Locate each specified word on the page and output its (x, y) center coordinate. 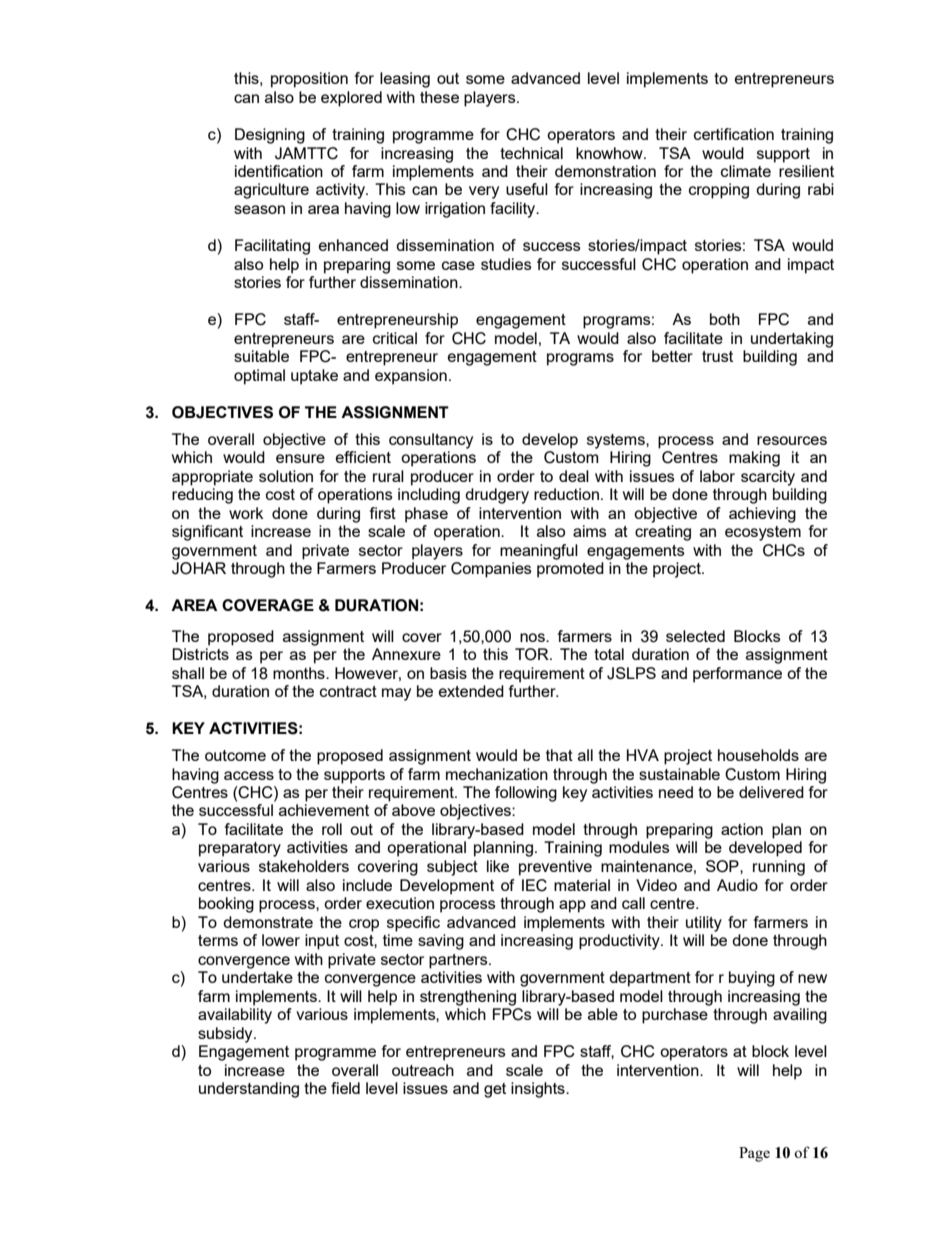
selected (695, 636)
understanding (249, 1090)
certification (734, 134)
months (300, 673)
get (495, 1090)
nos (533, 637)
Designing (270, 136)
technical (531, 153)
